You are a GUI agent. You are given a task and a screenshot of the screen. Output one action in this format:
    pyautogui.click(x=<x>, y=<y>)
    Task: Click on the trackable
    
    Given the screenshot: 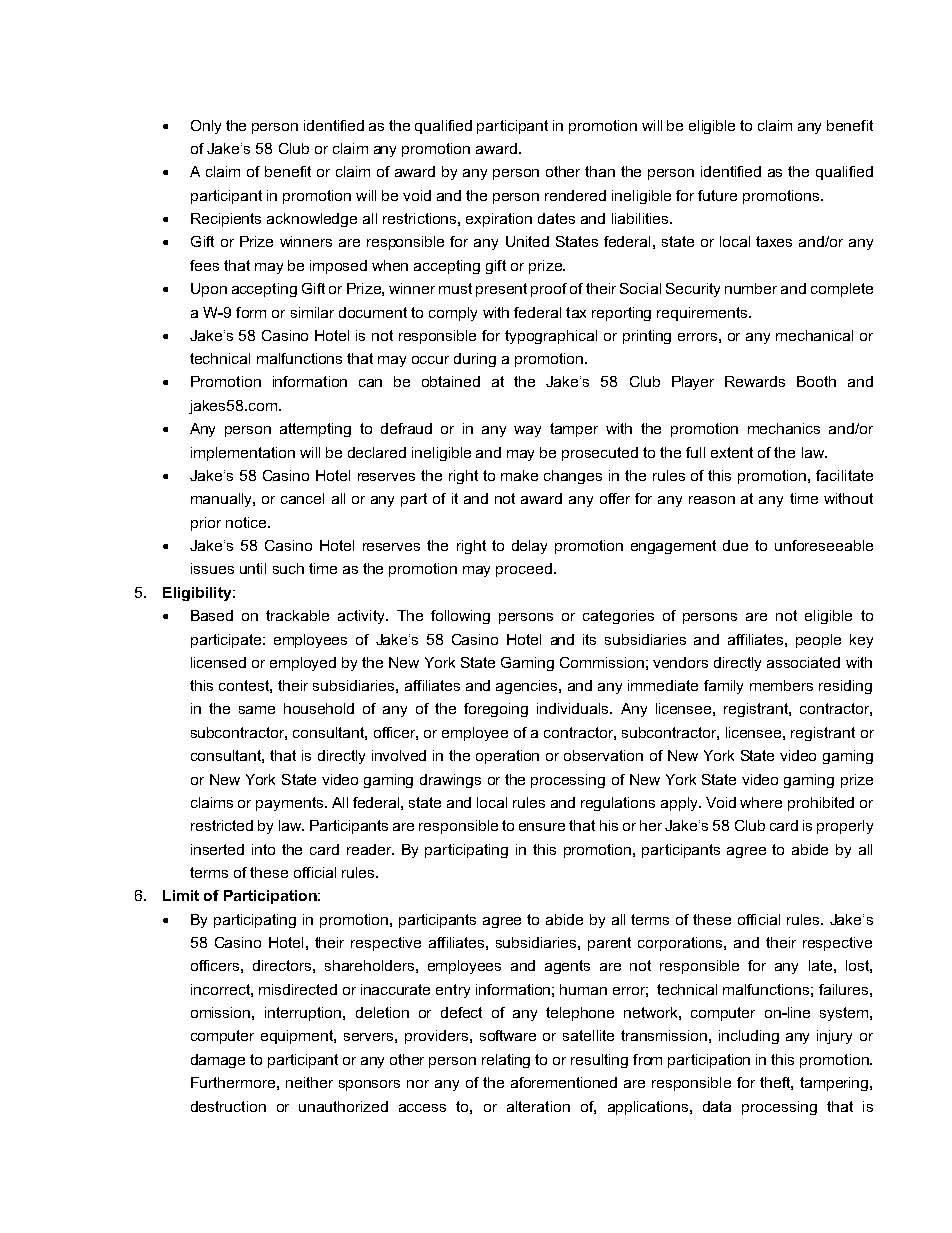 What is the action you would take?
    pyautogui.click(x=297, y=615)
